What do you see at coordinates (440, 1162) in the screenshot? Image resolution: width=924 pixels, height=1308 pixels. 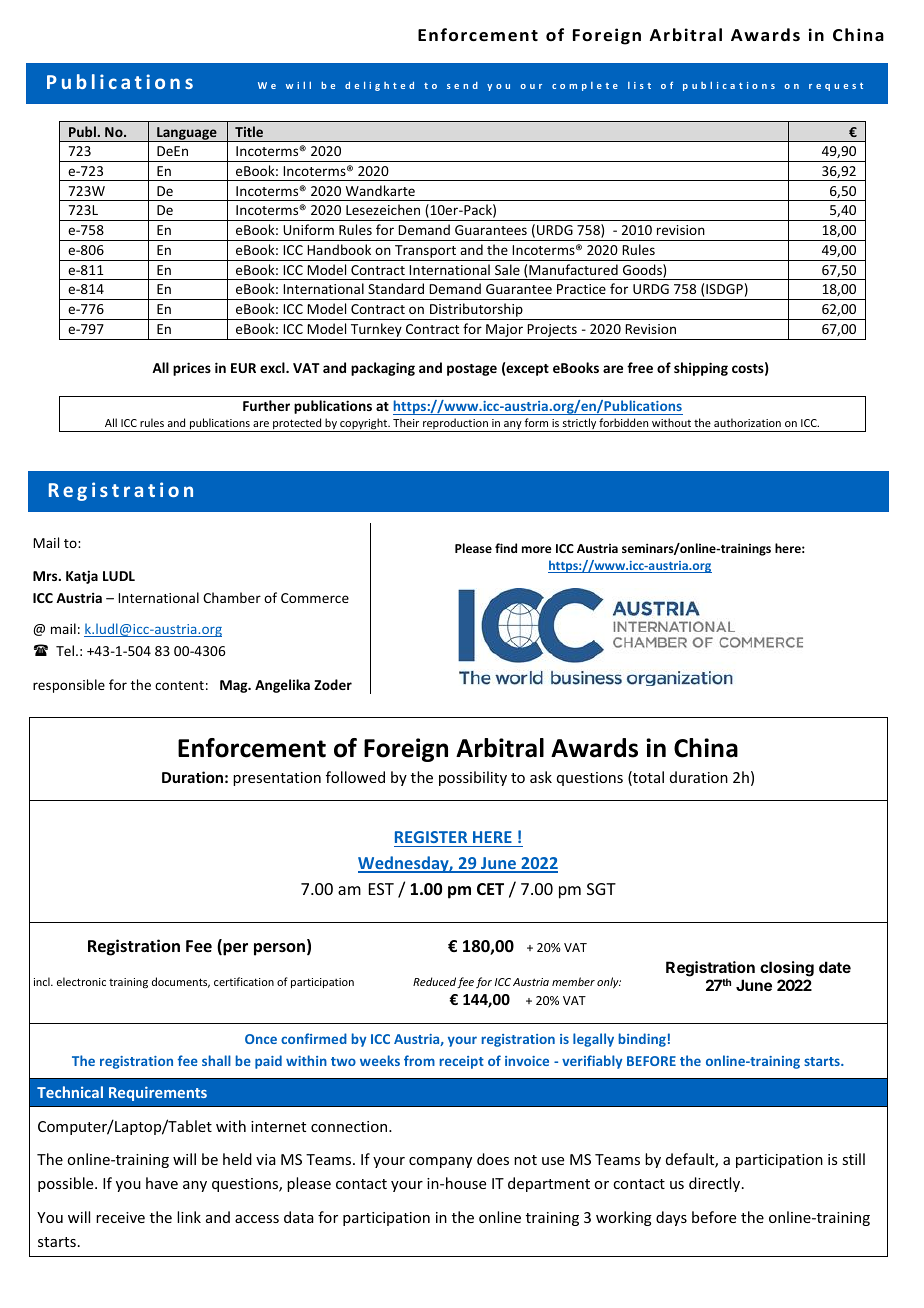 I see `company` at bounding box center [440, 1162].
